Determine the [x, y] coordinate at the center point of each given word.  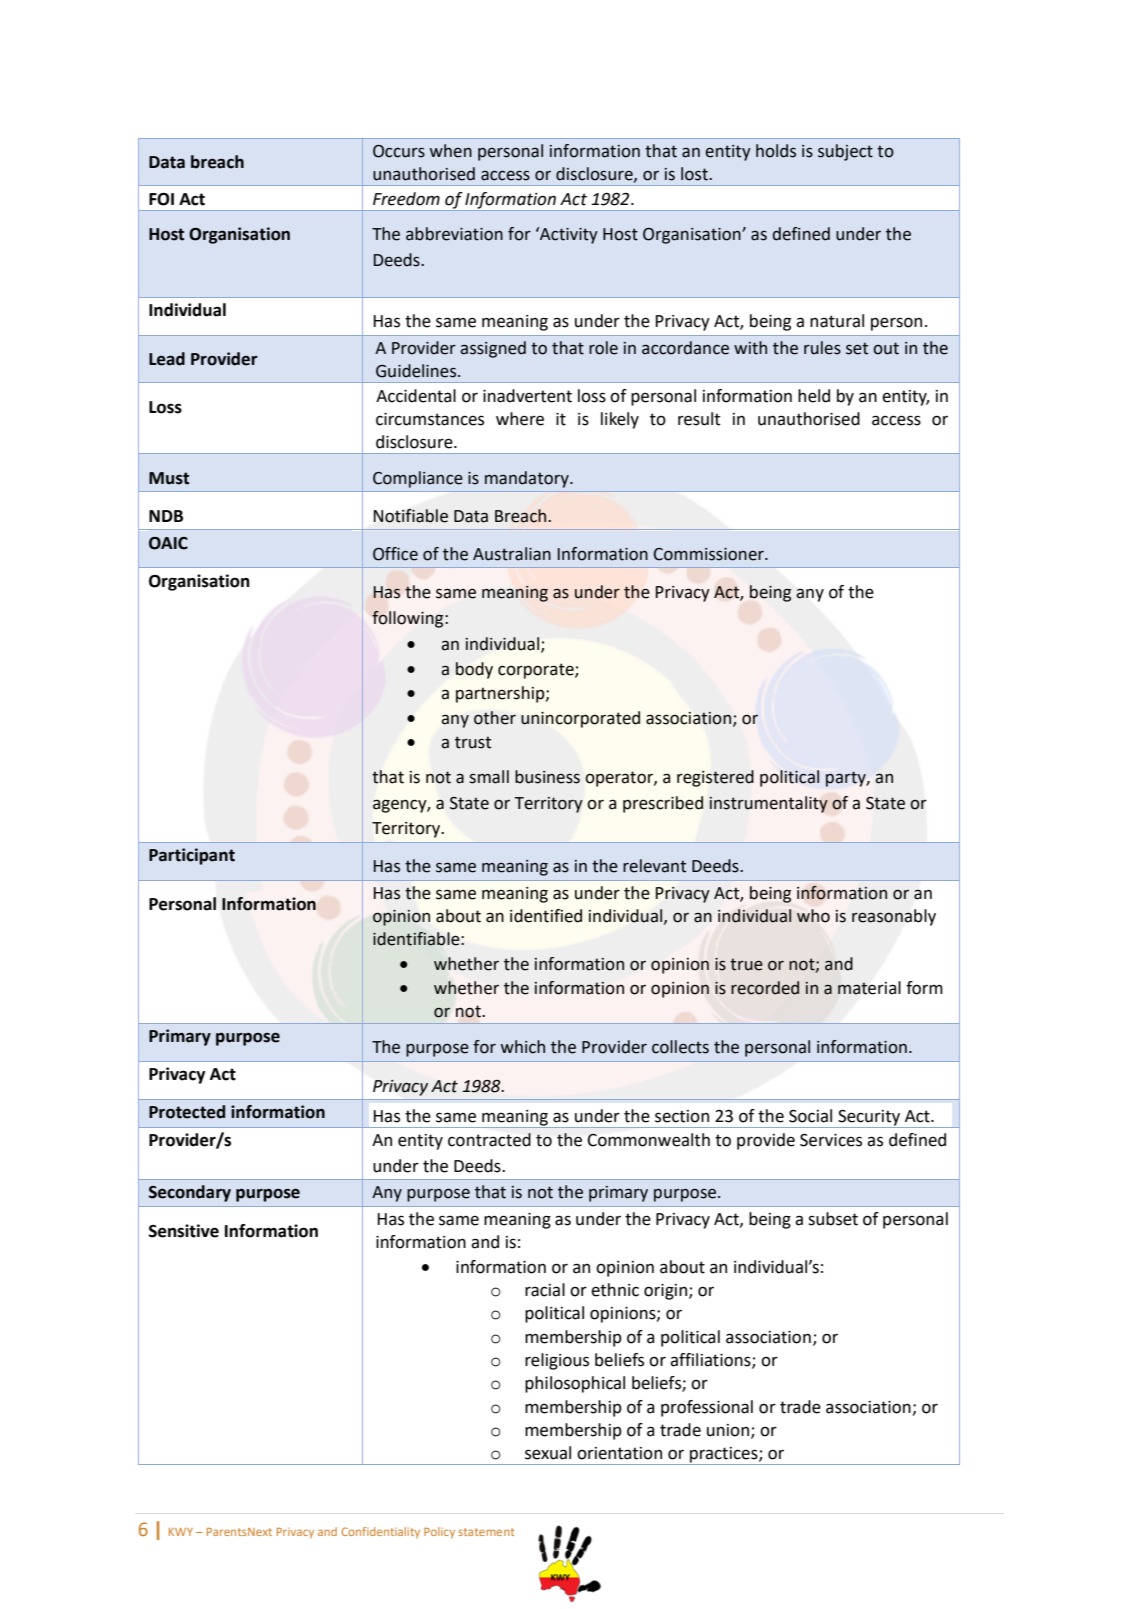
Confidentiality [380, 1533]
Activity [568, 235]
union [728, 1430]
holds [776, 151]
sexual [548, 1453]
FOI [161, 199]
